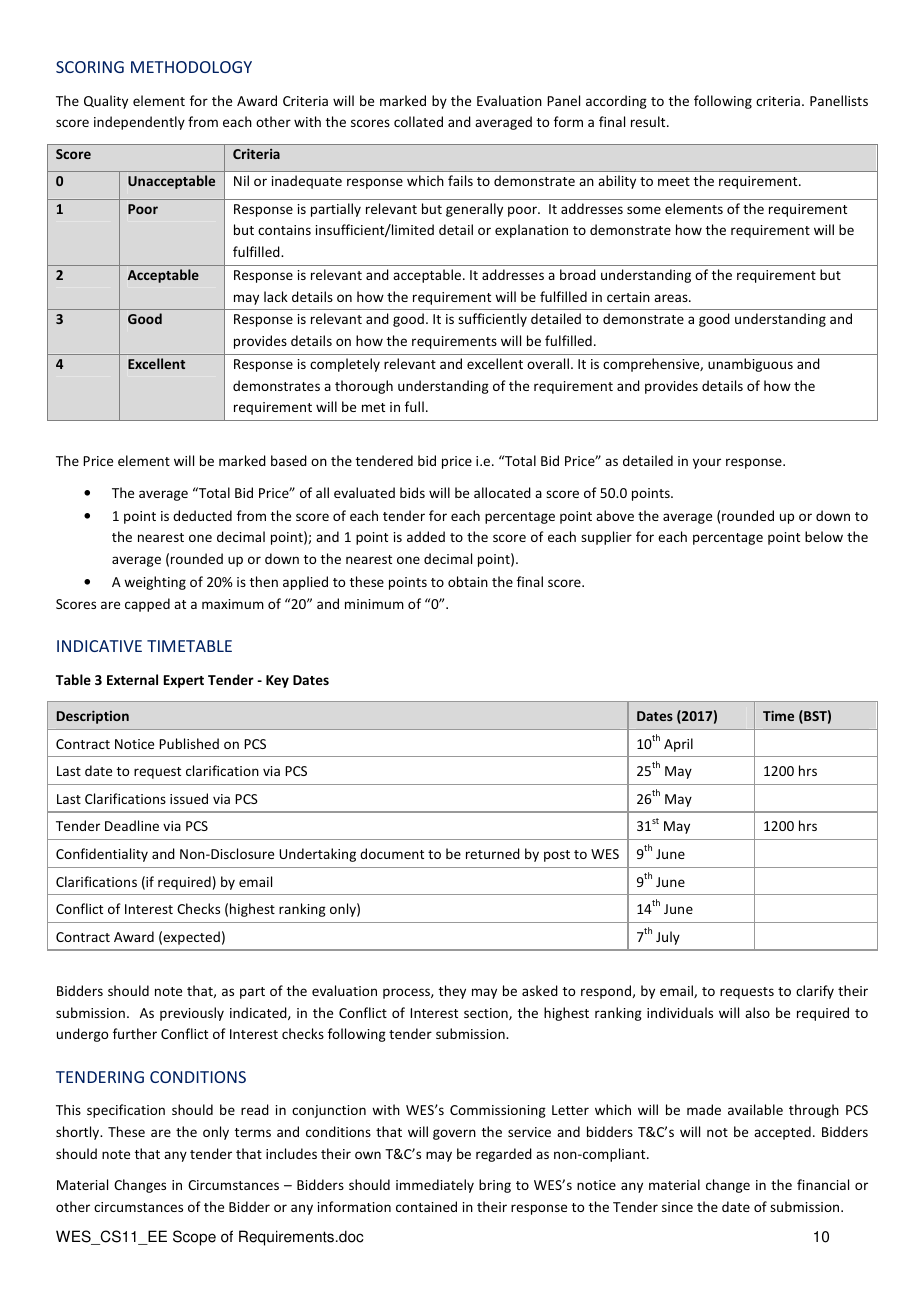 The height and width of the screenshot is (1308, 924). Describe the element at coordinates (202, 515) in the screenshot. I see `deducted` at that location.
